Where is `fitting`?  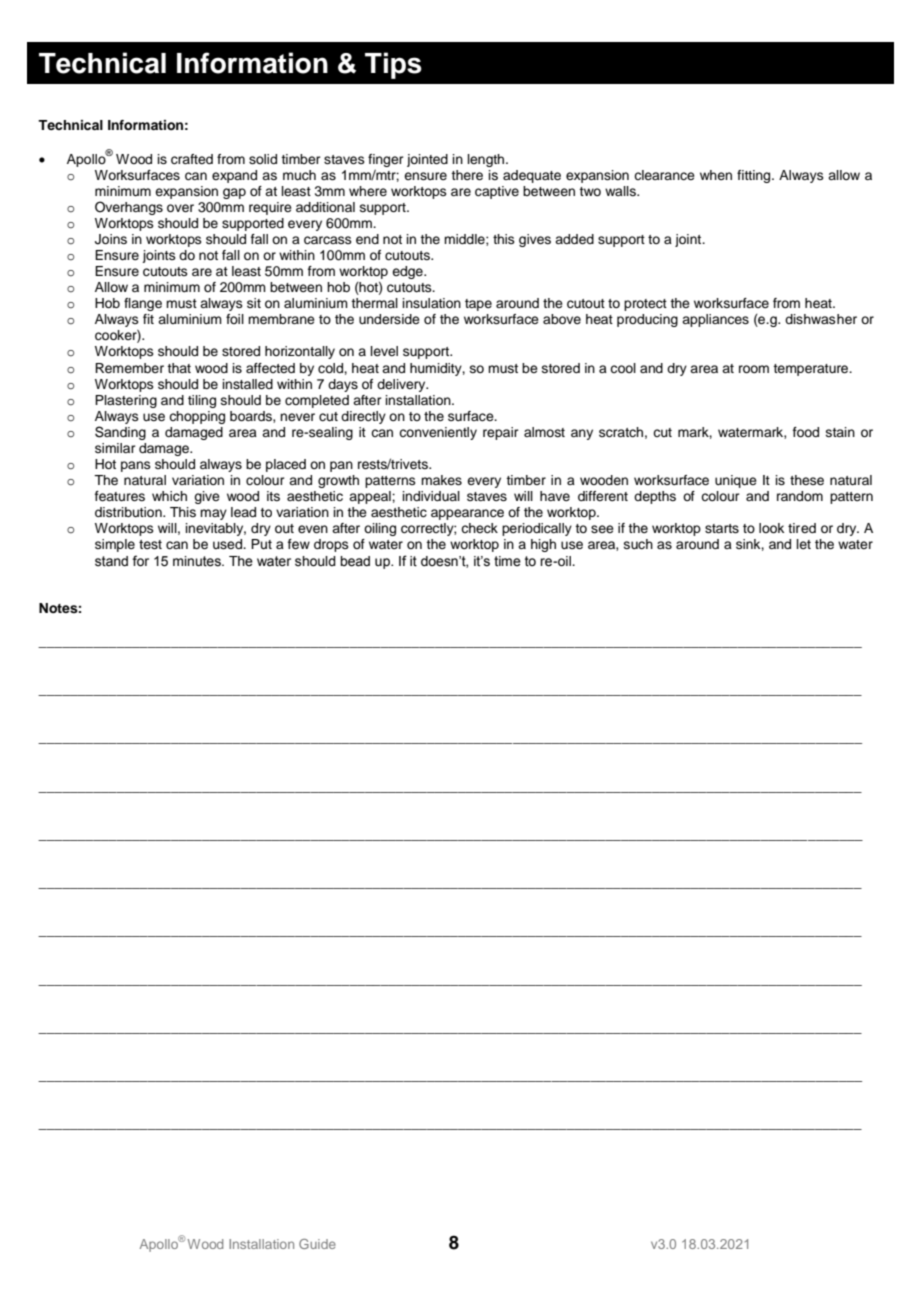
fitting is located at coordinates (755, 176).
